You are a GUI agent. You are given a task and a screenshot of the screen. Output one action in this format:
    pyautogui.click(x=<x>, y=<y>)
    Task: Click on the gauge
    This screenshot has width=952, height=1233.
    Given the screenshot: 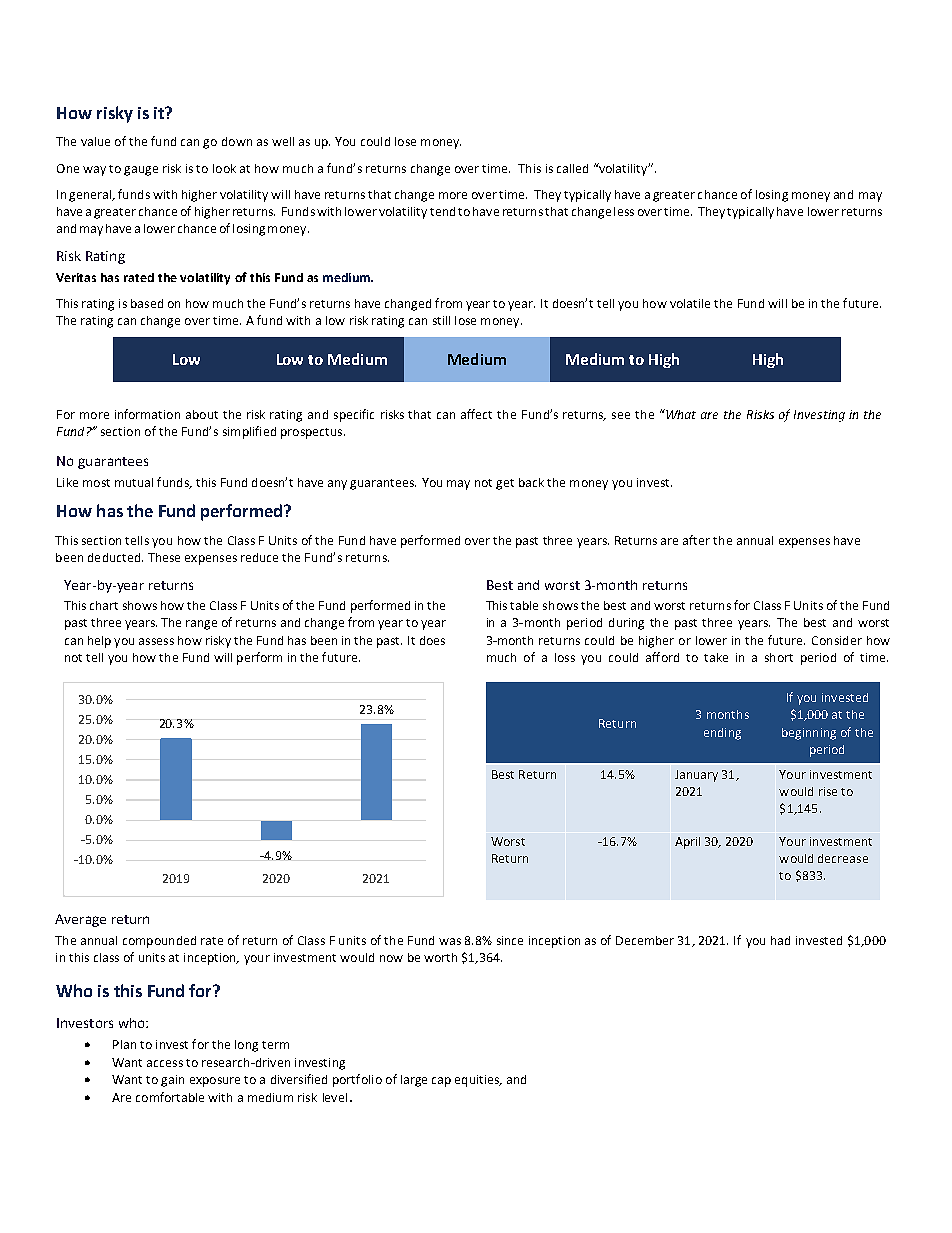 What is the action you would take?
    pyautogui.click(x=141, y=171)
